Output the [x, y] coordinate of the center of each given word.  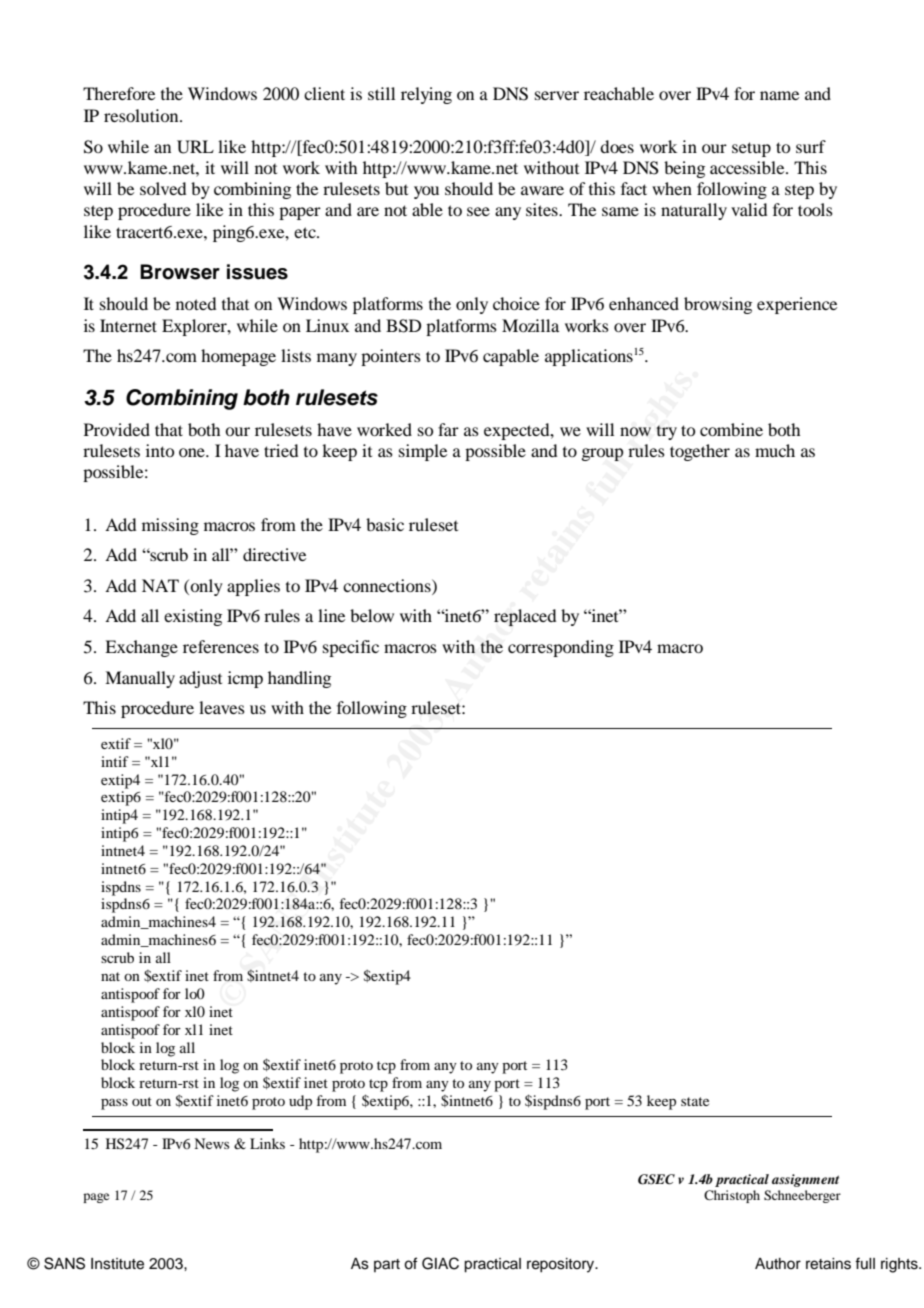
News [211, 1143]
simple [423, 452]
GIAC [440, 1263]
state [695, 1101]
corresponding [561, 648]
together [700, 452]
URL [195, 147]
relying [426, 95]
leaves [222, 707]
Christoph [732, 1196]
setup [751, 149]
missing [170, 526]
